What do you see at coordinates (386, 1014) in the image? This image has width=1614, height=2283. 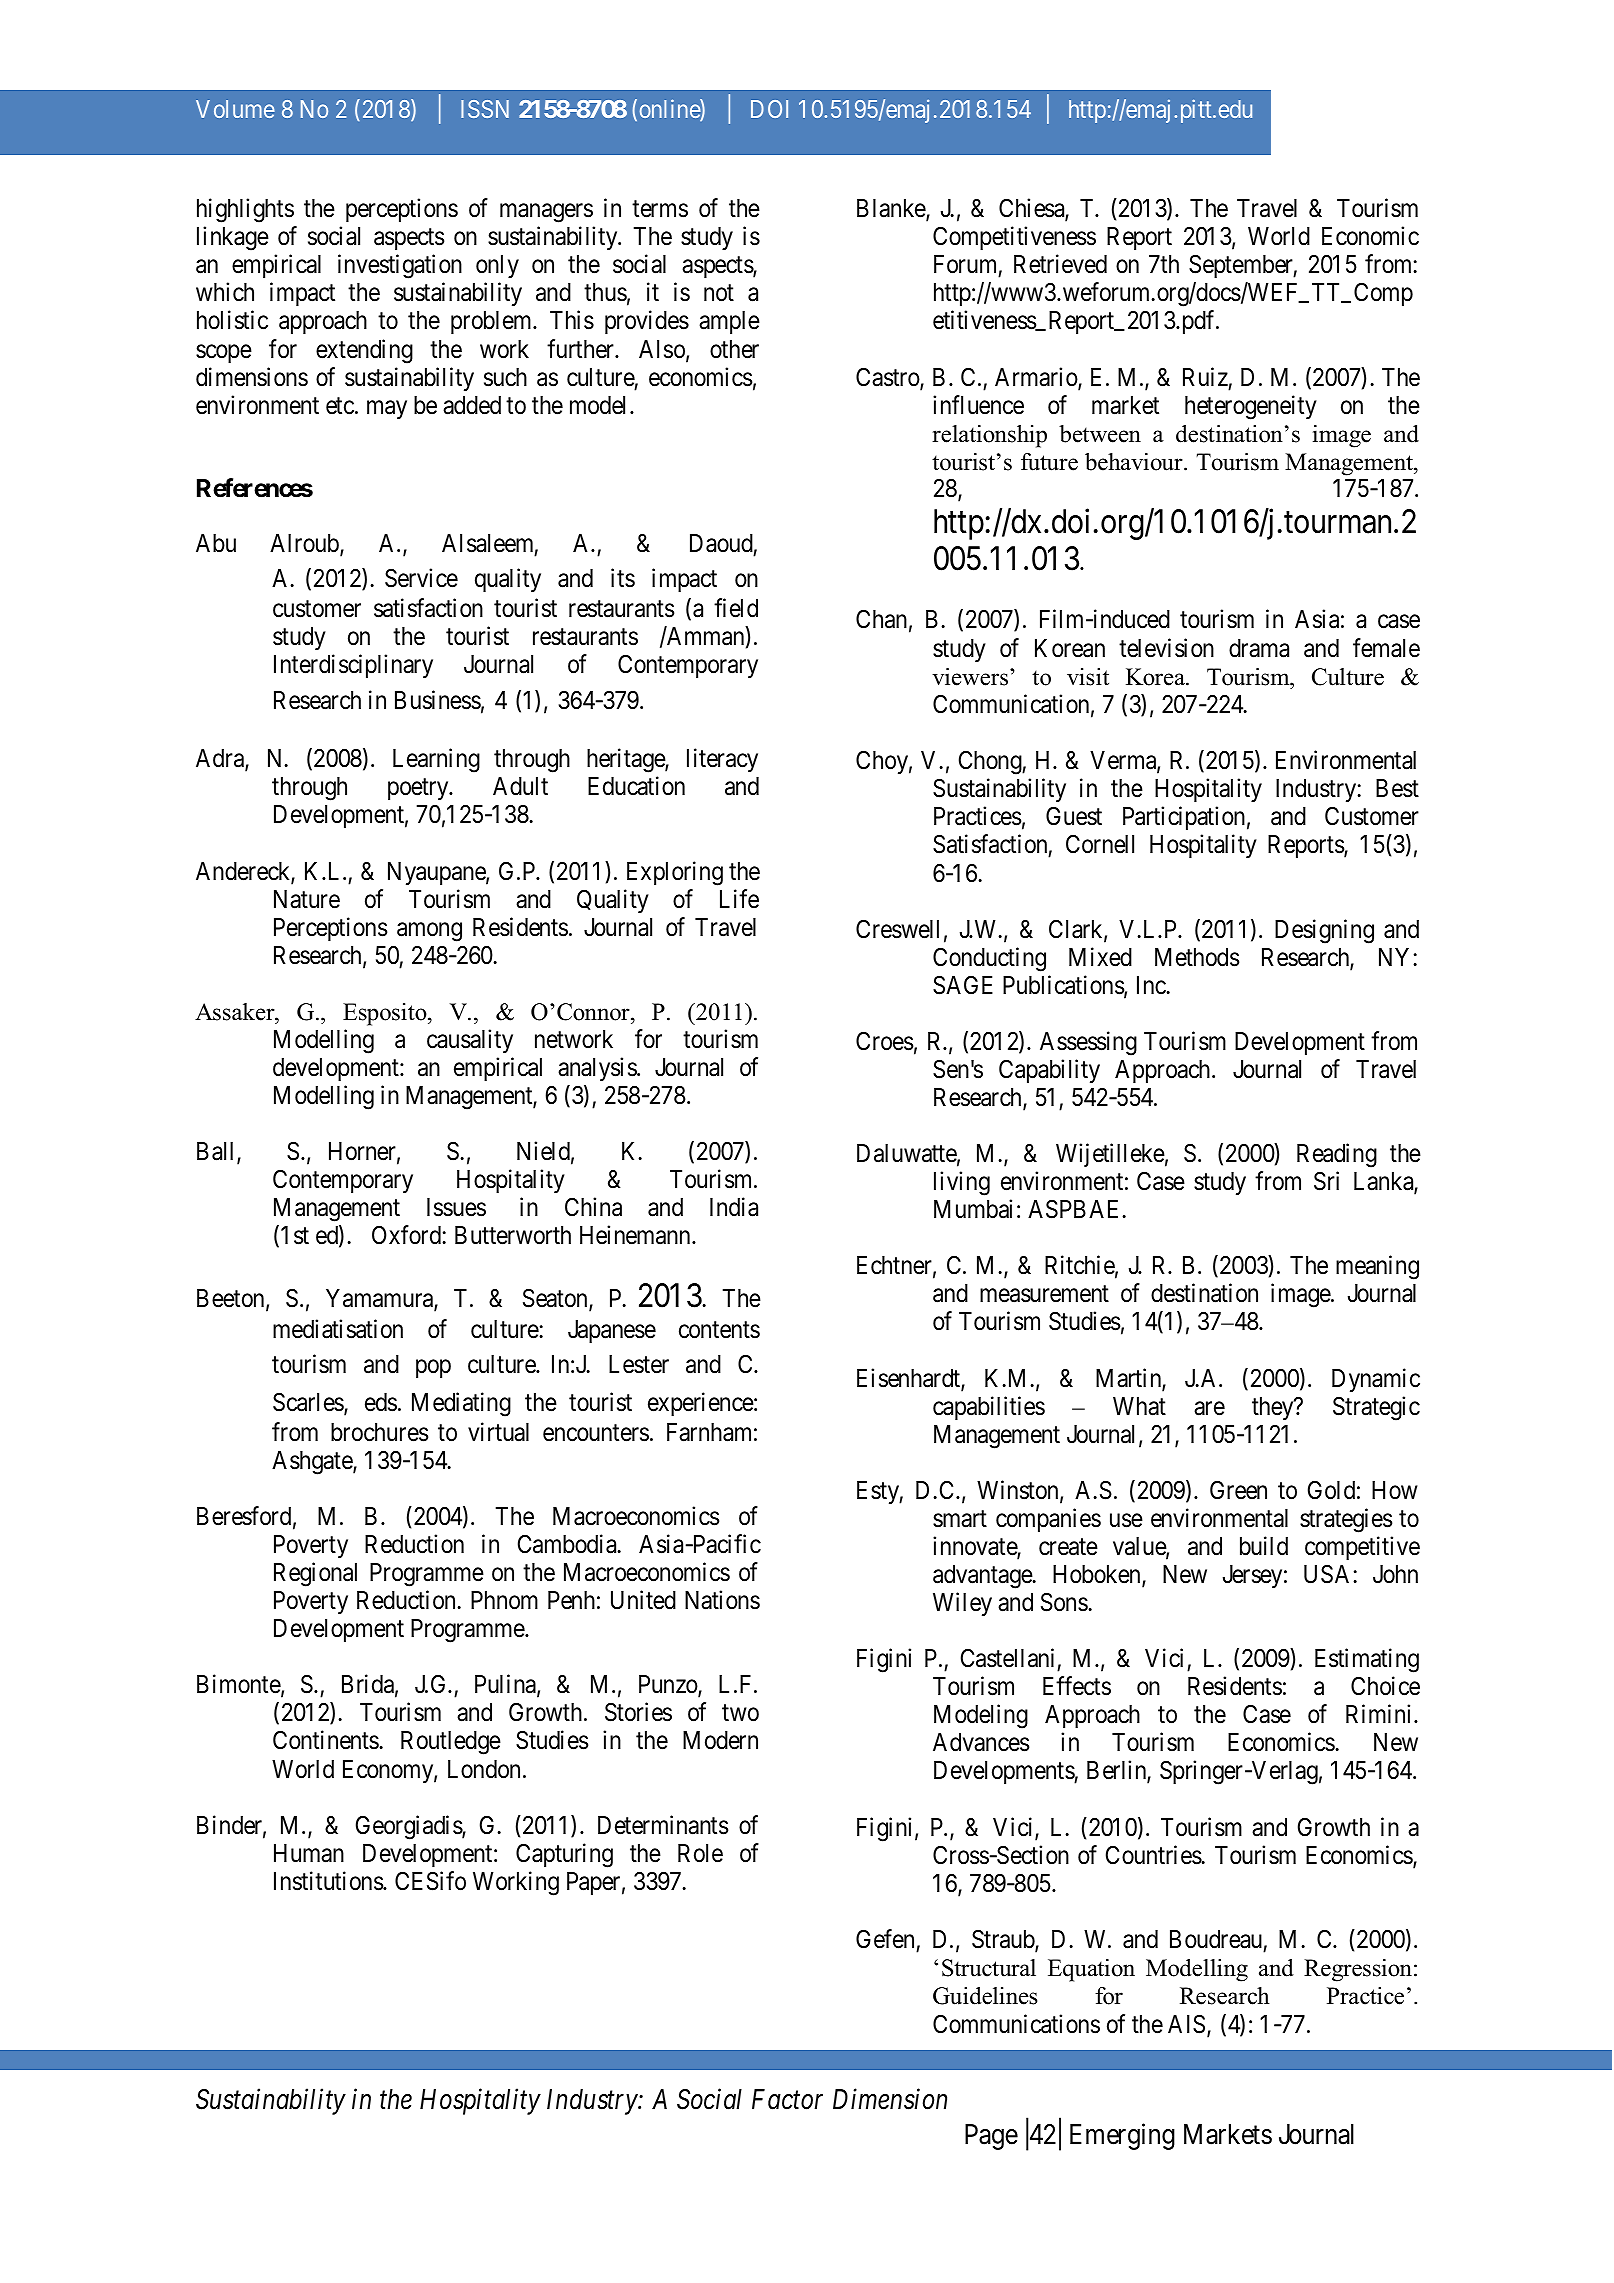 I see `Esposito` at bounding box center [386, 1014].
